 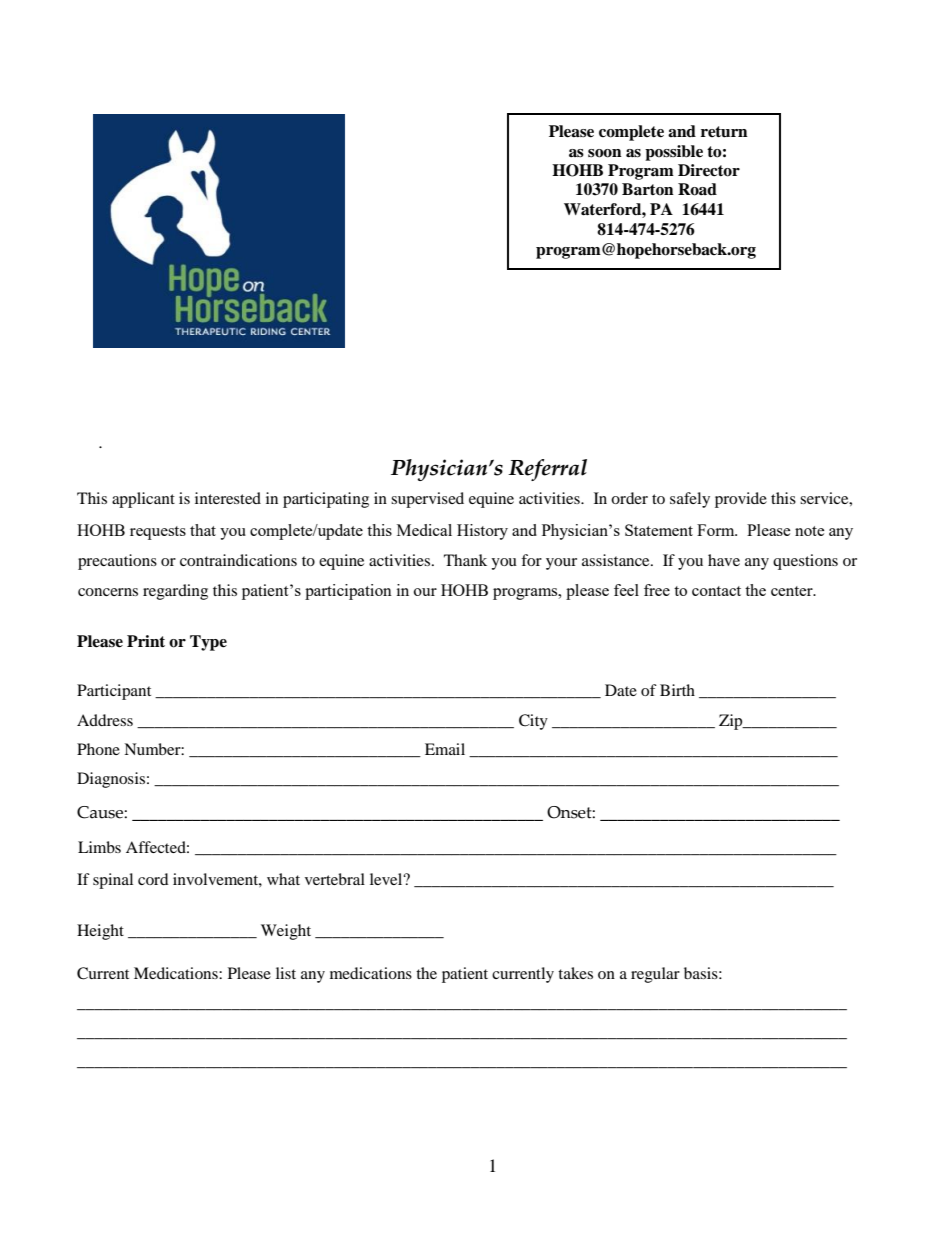 What do you see at coordinates (445, 749) in the screenshot?
I see `Email` at bounding box center [445, 749].
